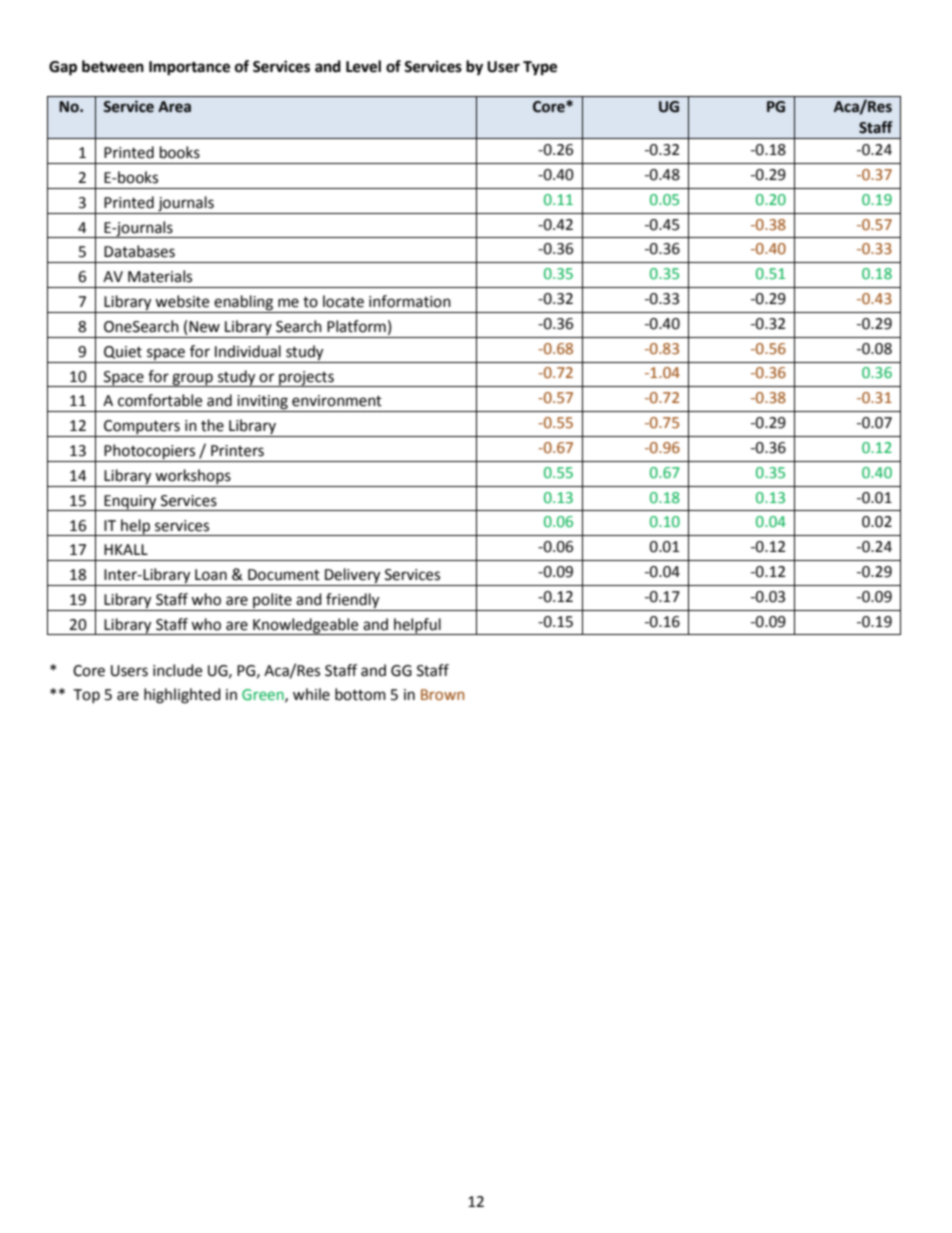 The width and height of the screenshot is (952, 1233). I want to click on between, so click(113, 66).
